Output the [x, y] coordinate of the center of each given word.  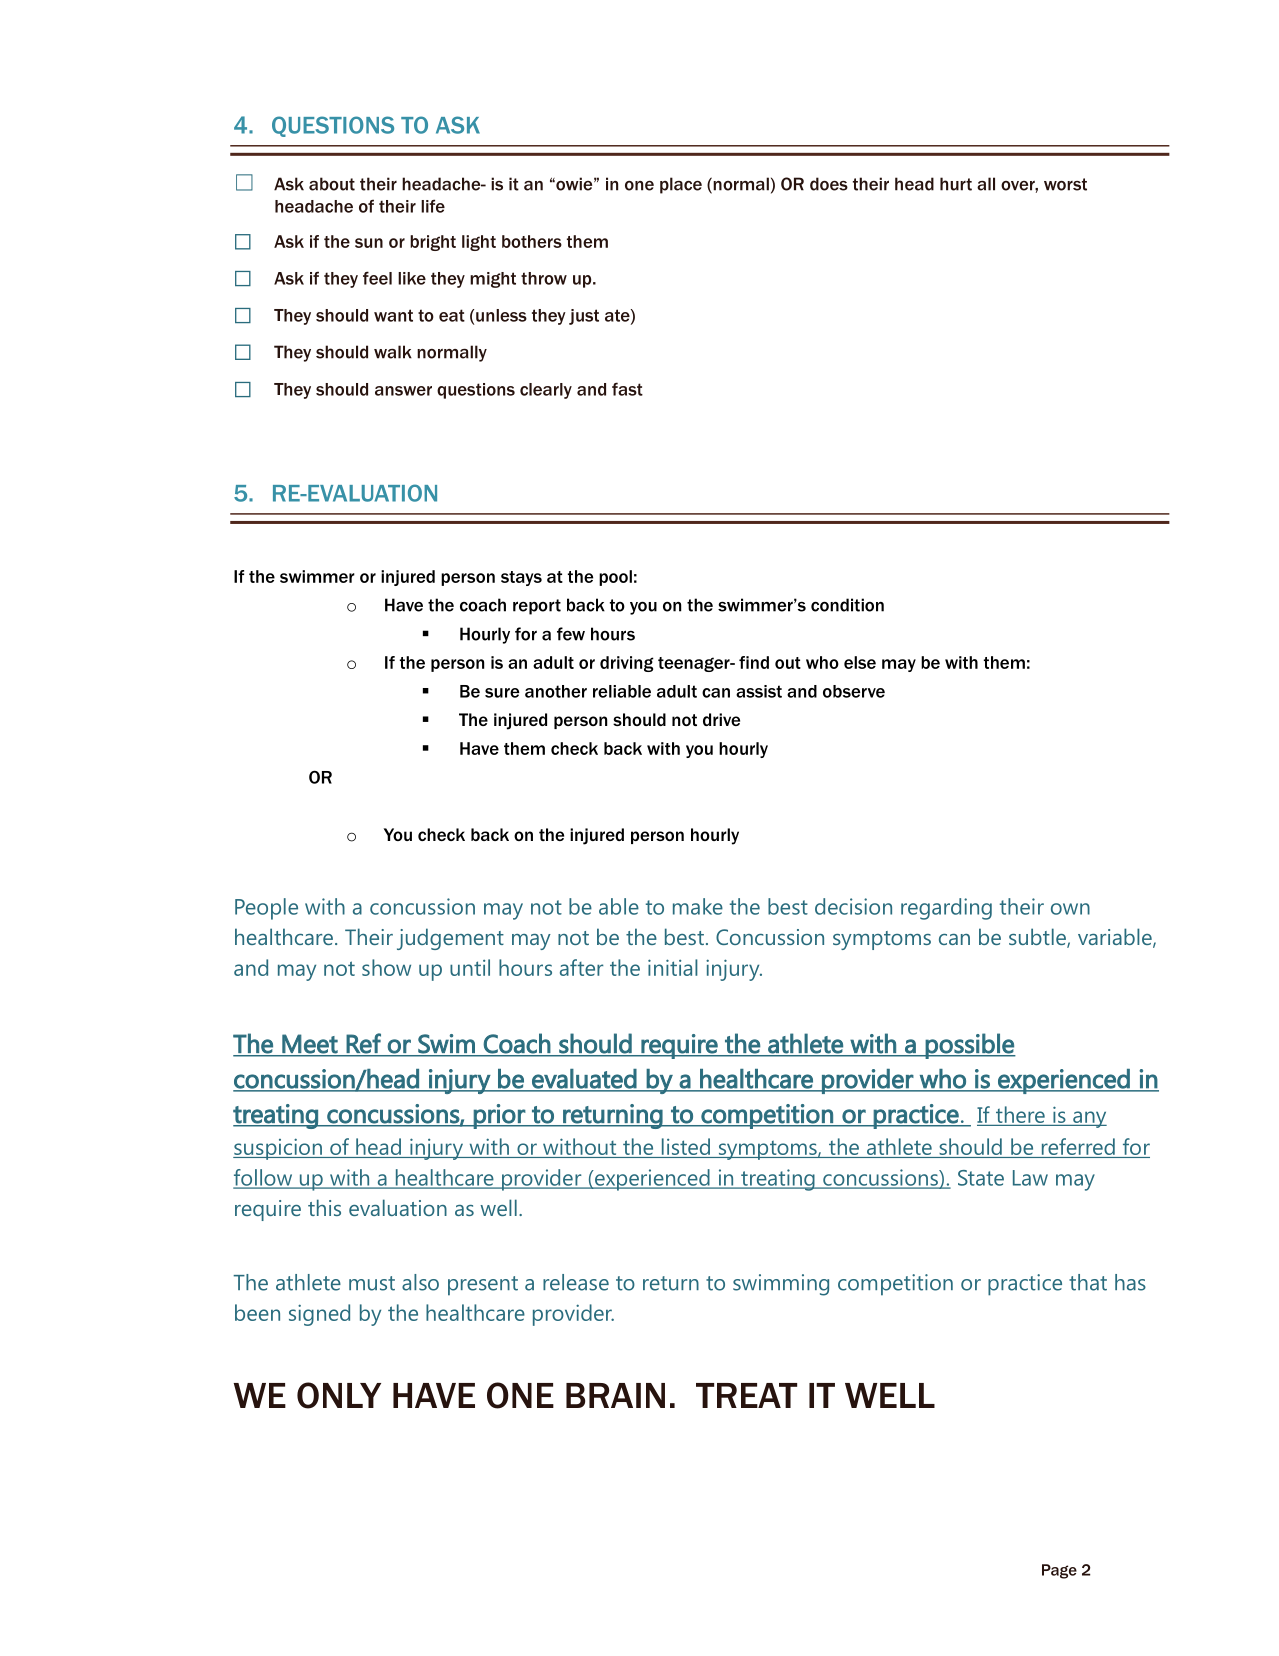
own [1070, 909]
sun [369, 243]
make [698, 906]
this [324, 1207]
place [681, 185]
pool [615, 578]
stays [521, 578]
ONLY [339, 1395]
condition [847, 605]
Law [1030, 1178]
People [266, 909]
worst [1065, 184]
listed [685, 1148]
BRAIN [615, 1395]
